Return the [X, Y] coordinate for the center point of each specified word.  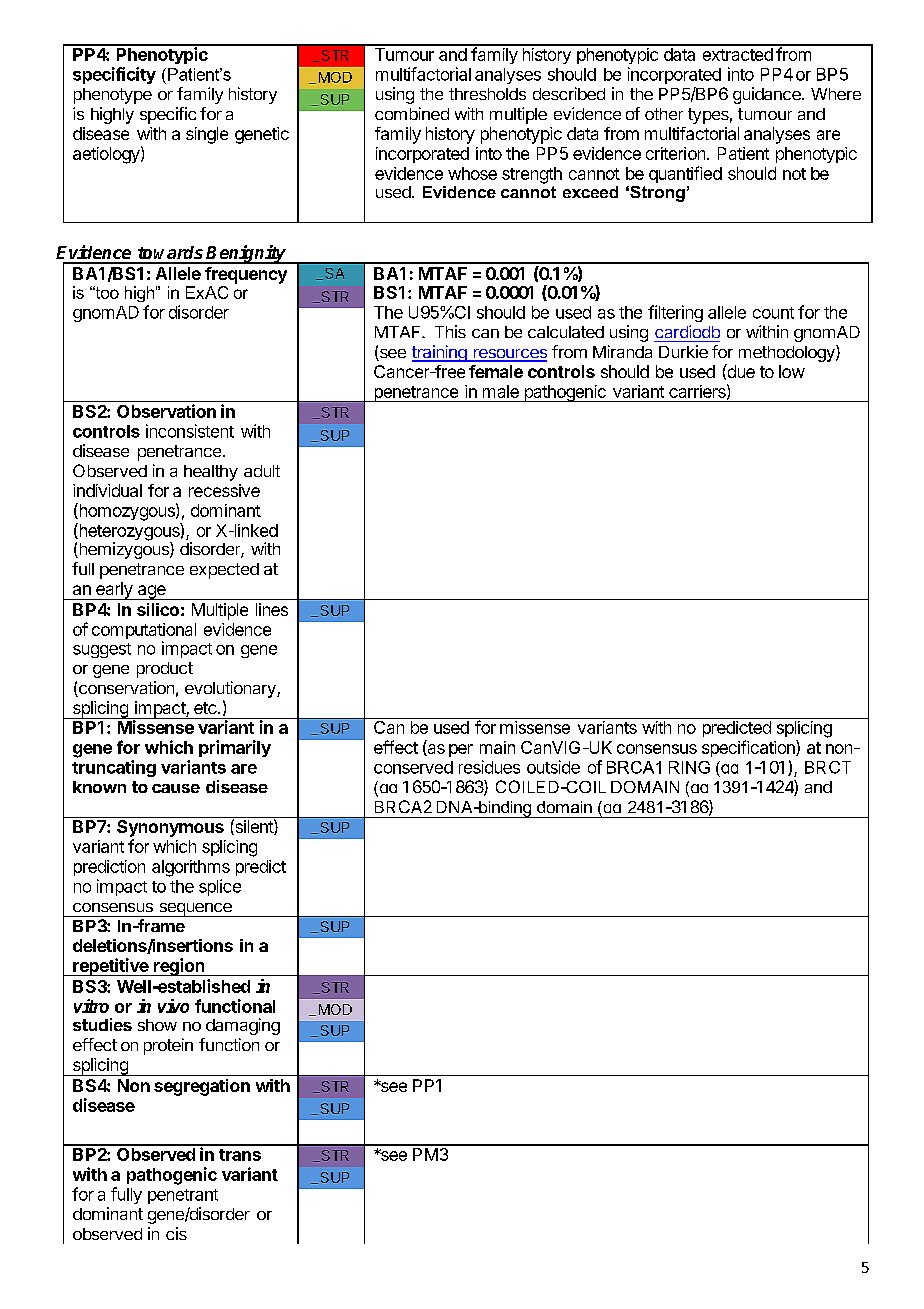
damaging [243, 1026]
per [461, 750]
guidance [768, 95]
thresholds [487, 94]
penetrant [183, 1196]
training [440, 353]
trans [240, 1155]
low [792, 371]
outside [553, 767]
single [207, 135]
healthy [211, 473]
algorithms [191, 868]
